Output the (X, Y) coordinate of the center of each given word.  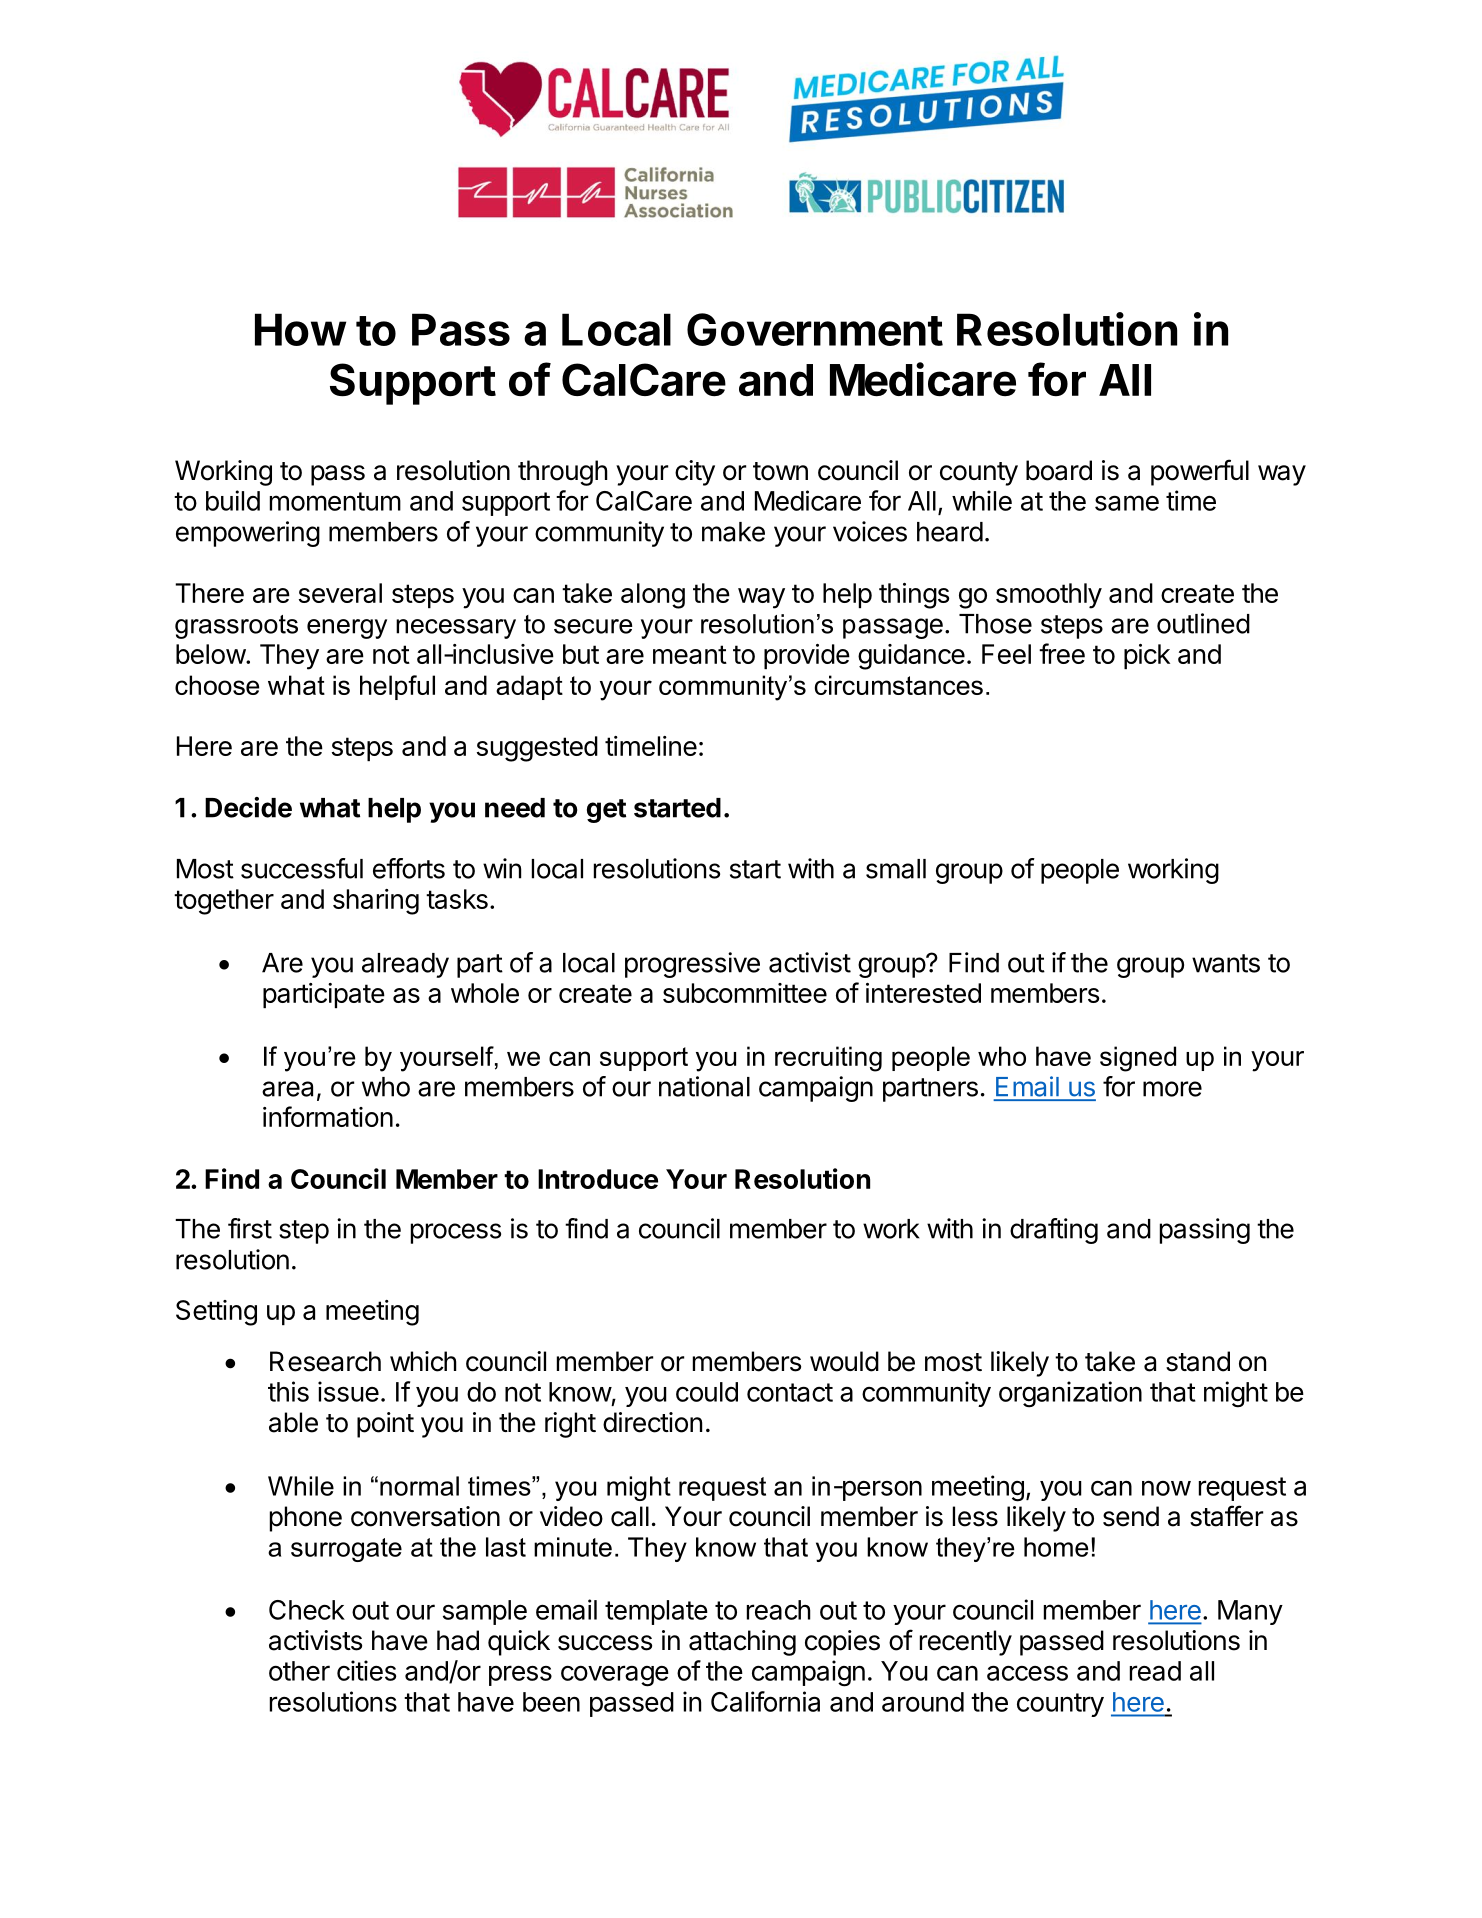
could (707, 1392)
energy (347, 629)
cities (366, 1670)
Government (815, 329)
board (1059, 470)
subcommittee (745, 993)
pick (1147, 656)
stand (1198, 1361)
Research (325, 1361)
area (287, 1089)
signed (1138, 1059)
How (300, 329)
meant (690, 654)
